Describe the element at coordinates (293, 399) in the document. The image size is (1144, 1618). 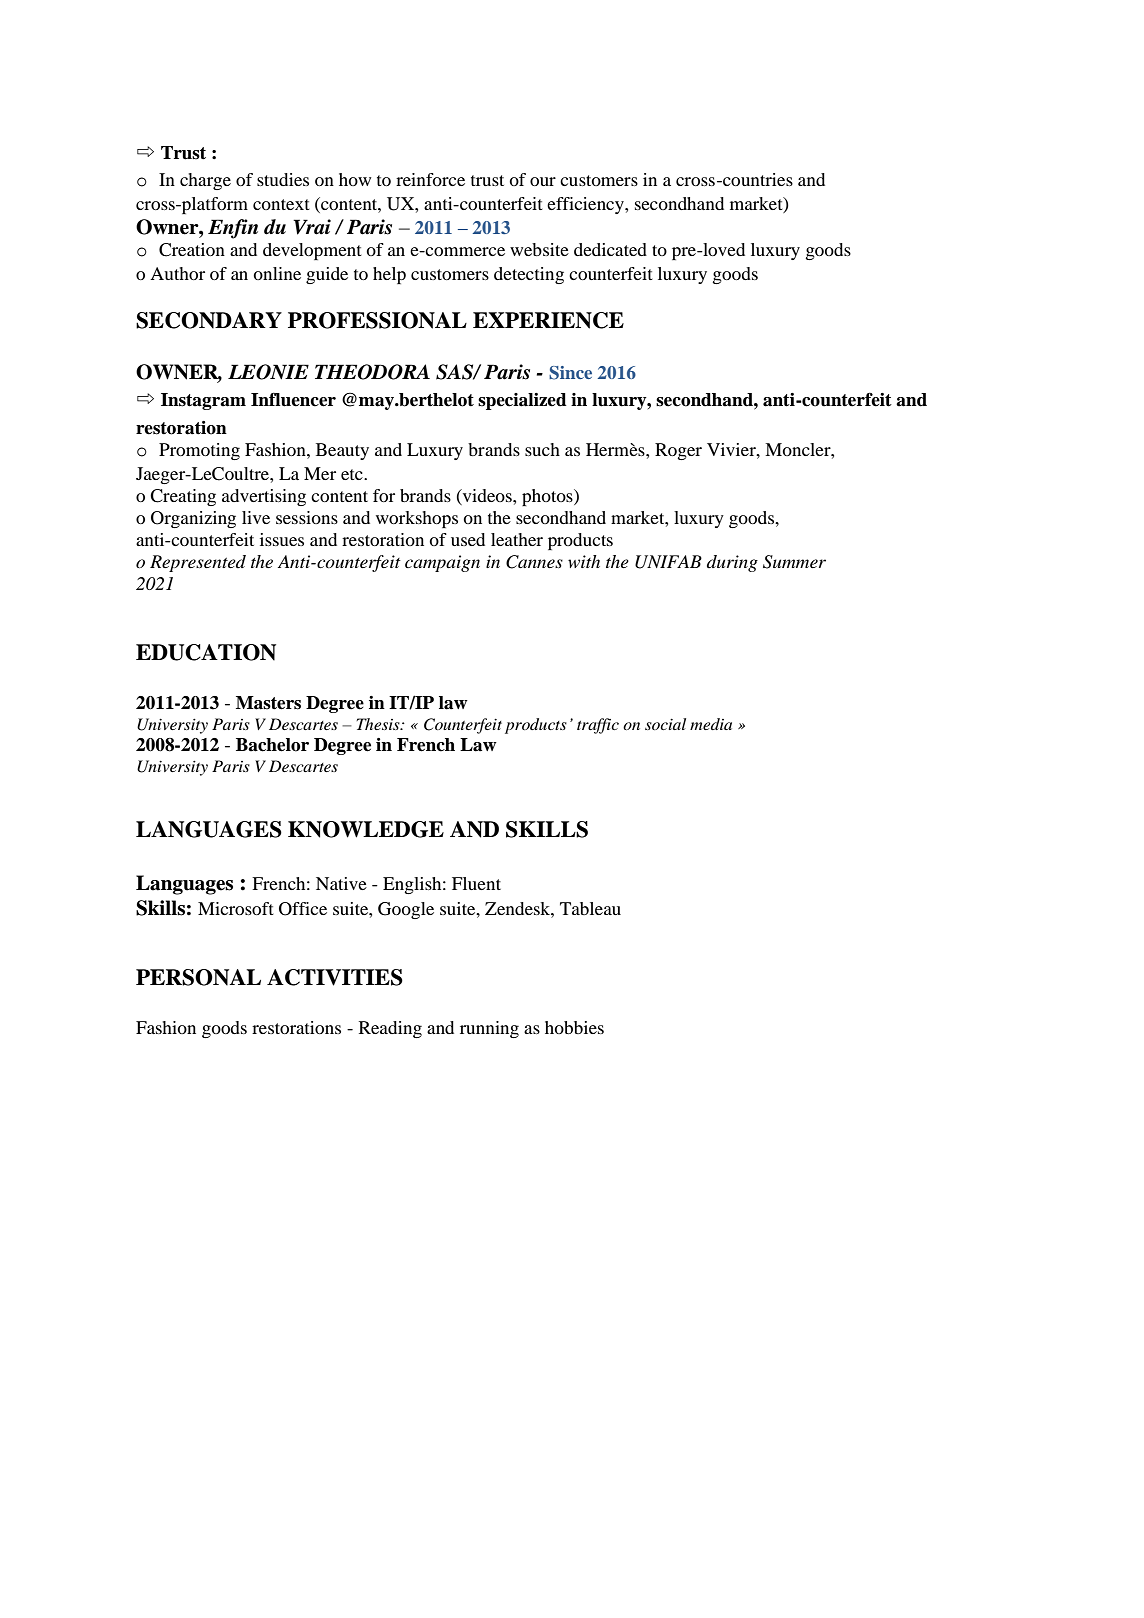
I see `Influencer` at that location.
